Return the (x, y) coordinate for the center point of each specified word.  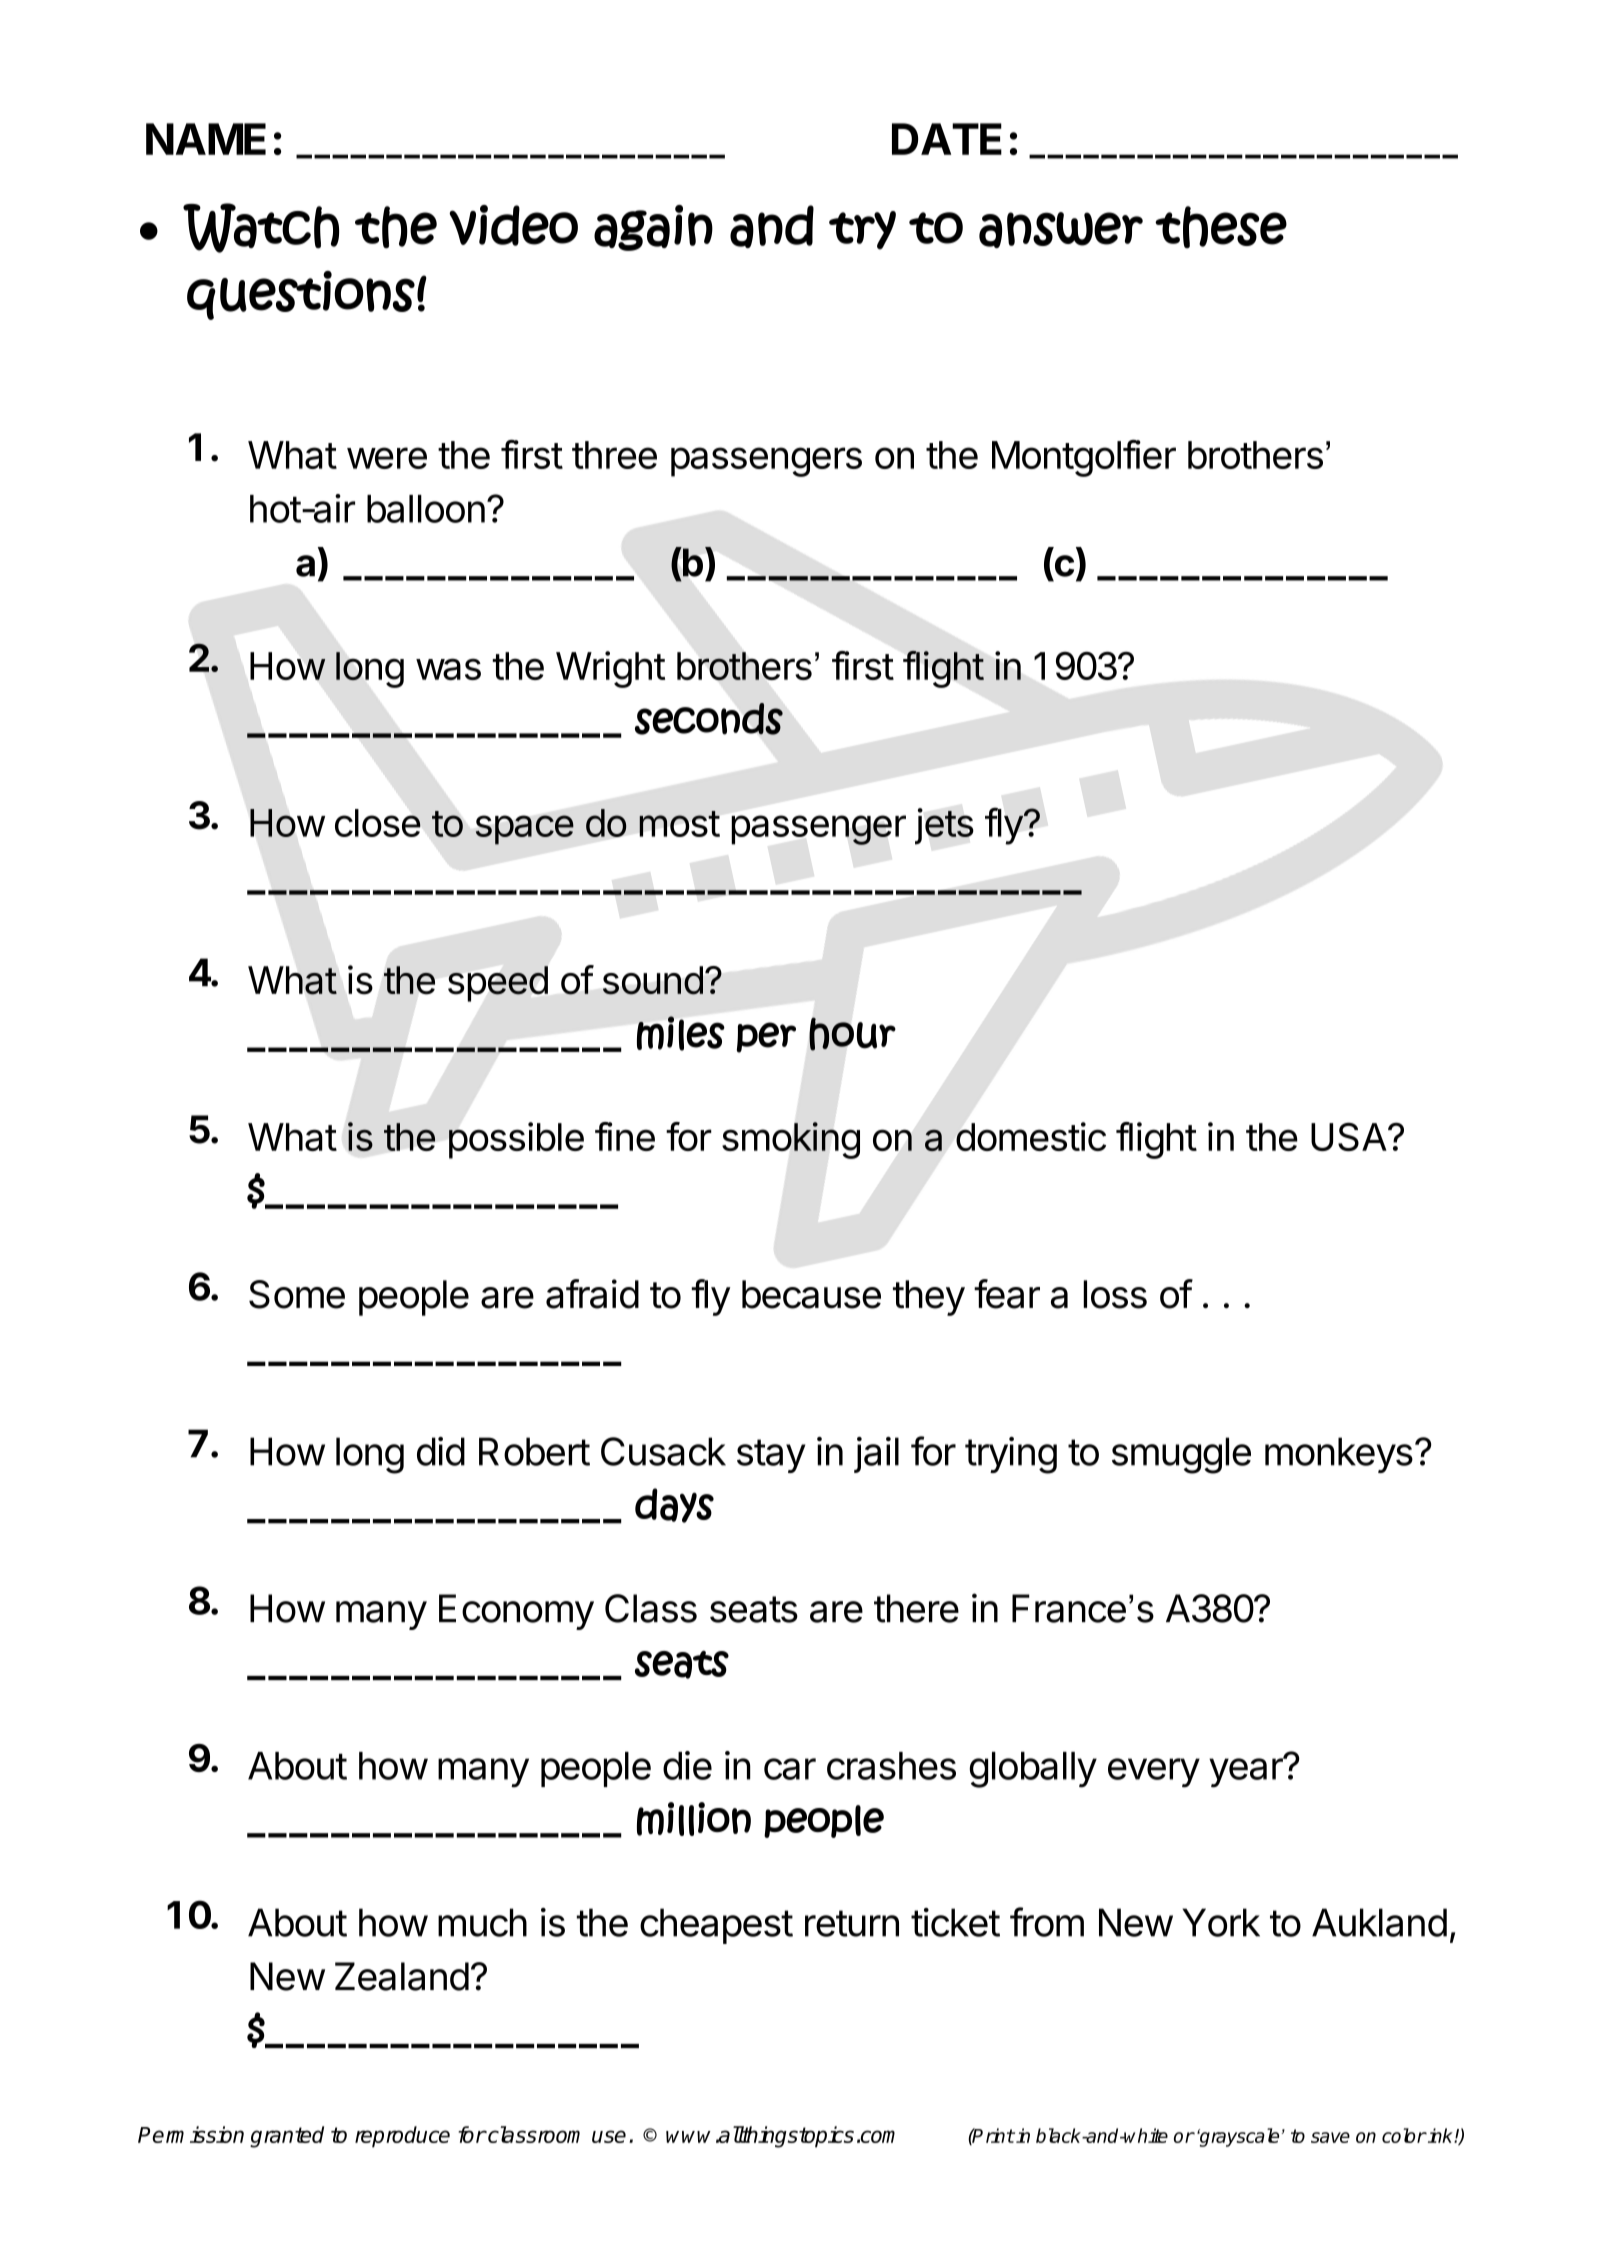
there (916, 1608)
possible (516, 1140)
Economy (516, 1612)
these (1221, 227)
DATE (947, 139)
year (1247, 1772)
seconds (709, 719)
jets (944, 826)
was (448, 669)
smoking (791, 1140)
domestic (1031, 1136)
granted (287, 2137)
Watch (261, 228)
